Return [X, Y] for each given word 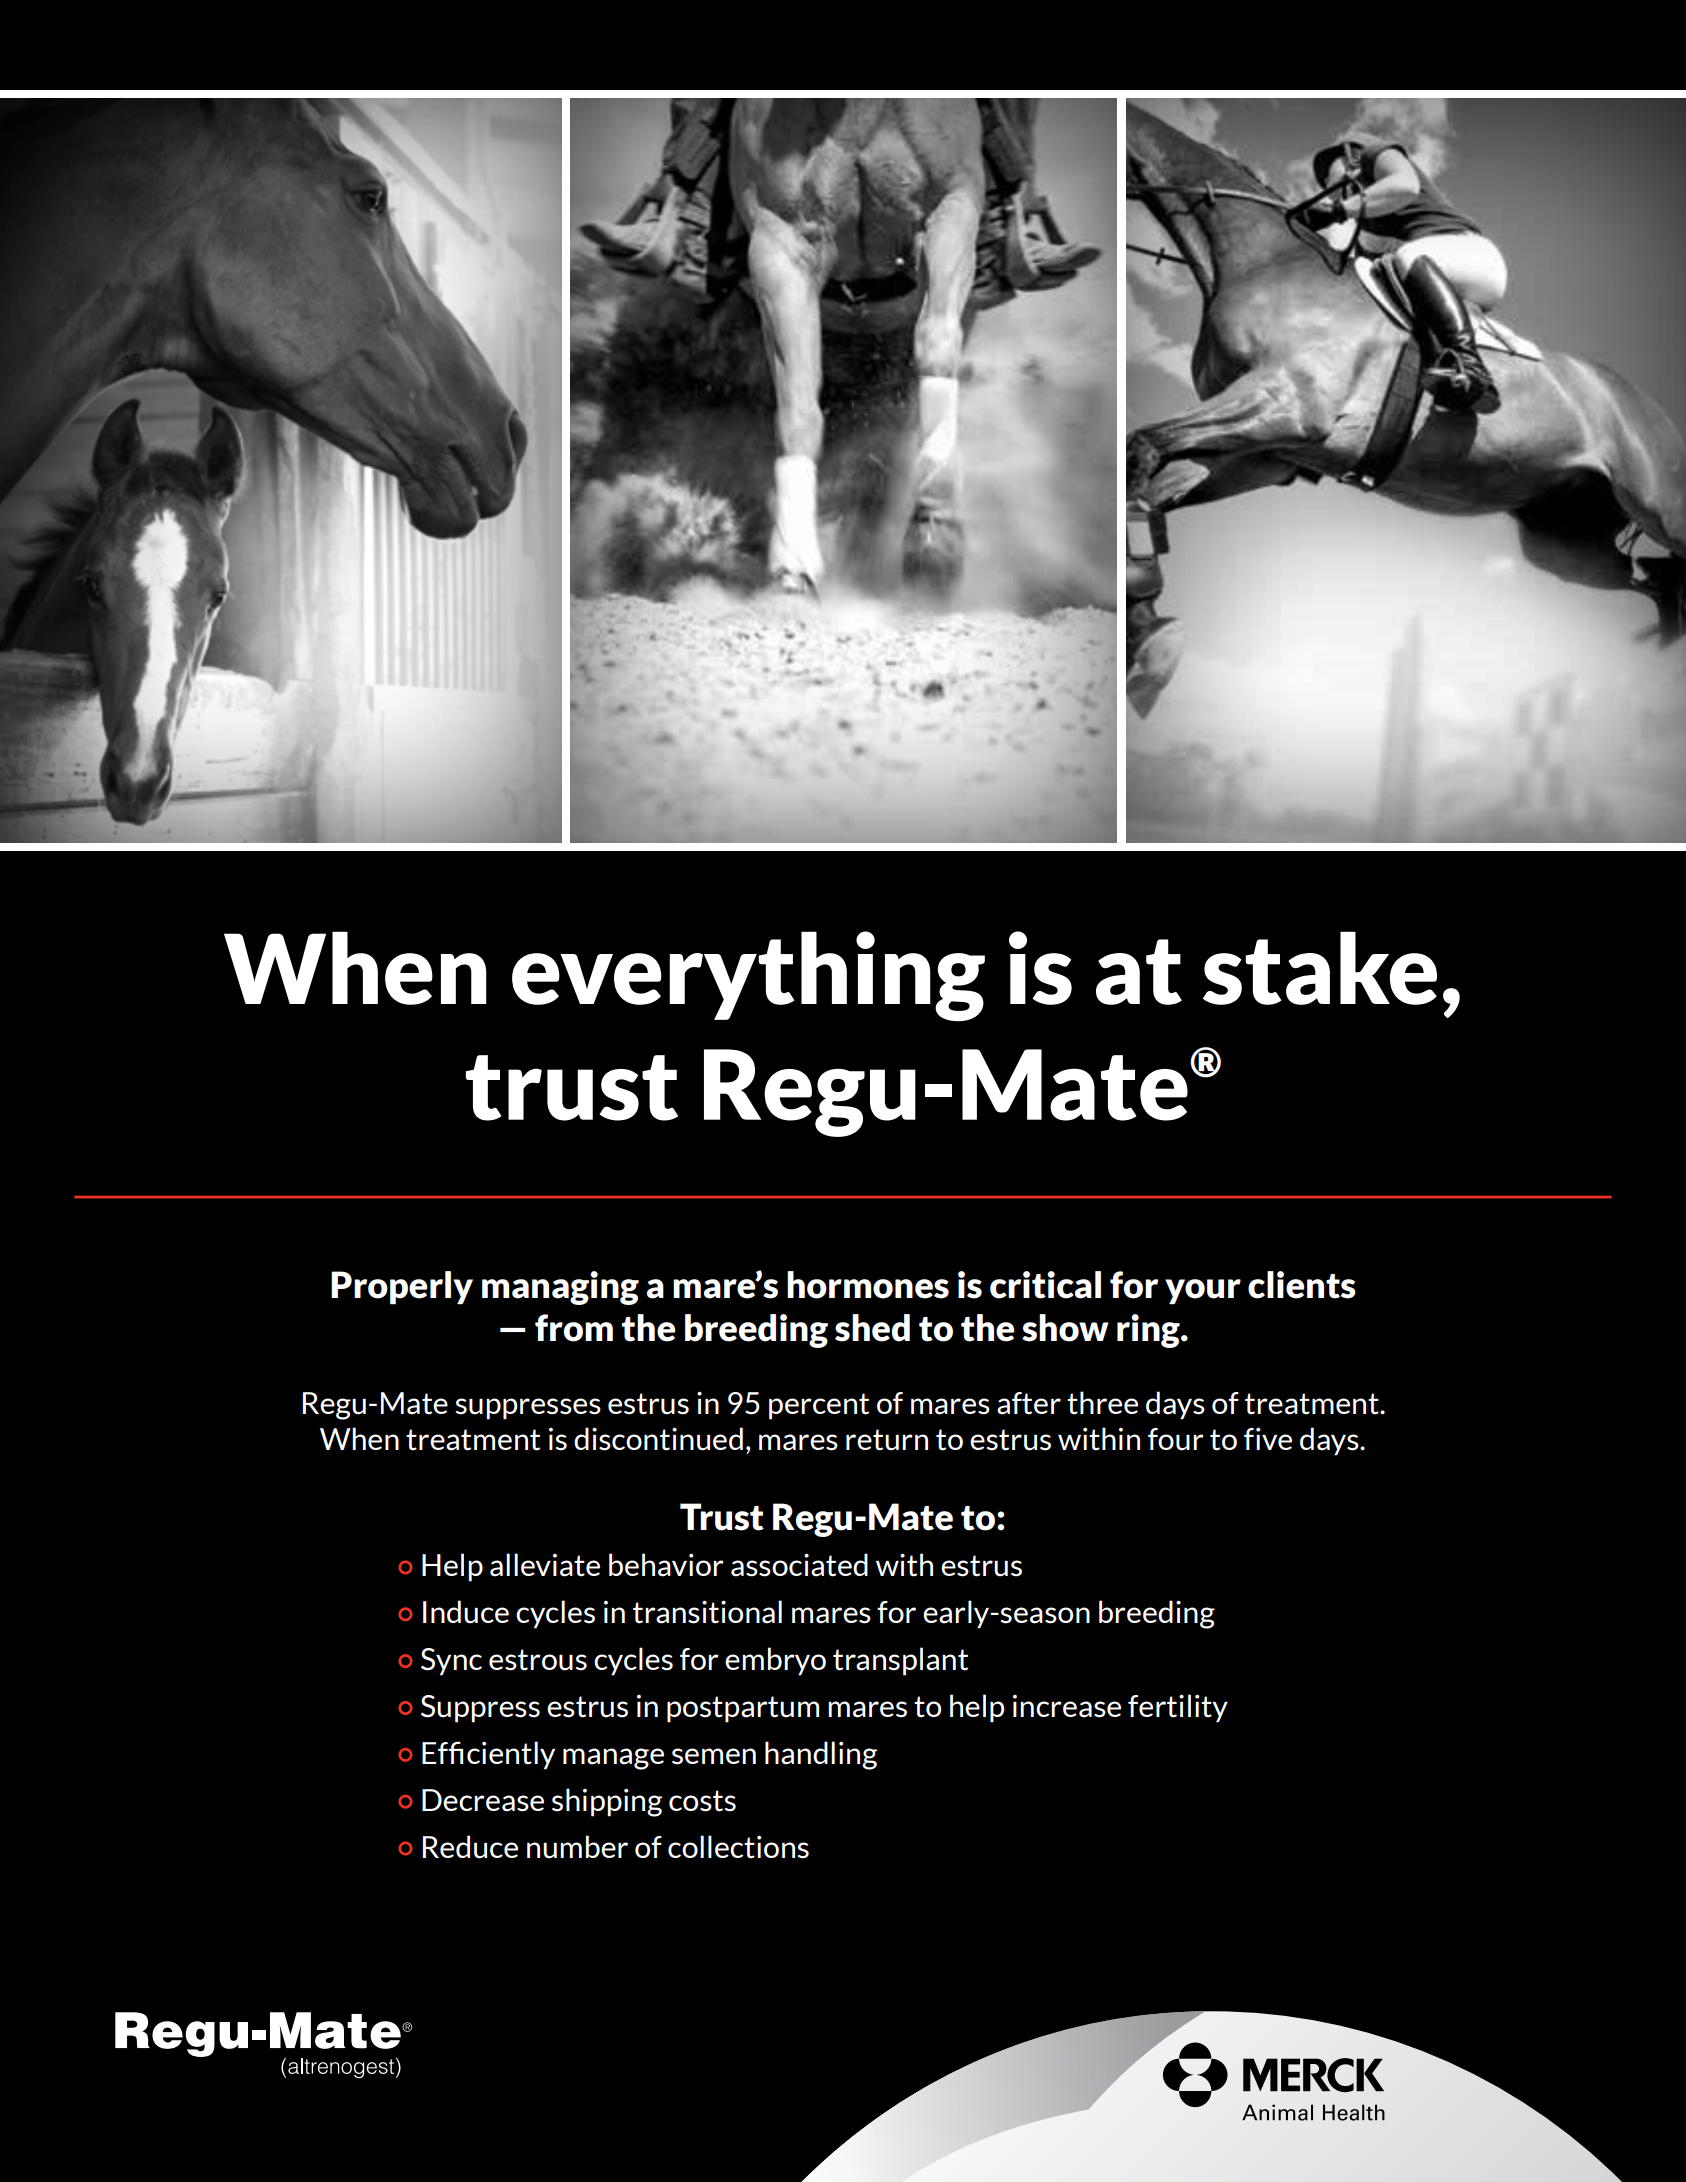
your [1203, 1291]
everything [748, 976]
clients [1302, 1285]
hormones [868, 1285]
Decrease [483, 1800]
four [1176, 1439]
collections [738, 1847]
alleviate [545, 1565]
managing [560, 1288]
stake [1320, 968]
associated [799, 1565]
